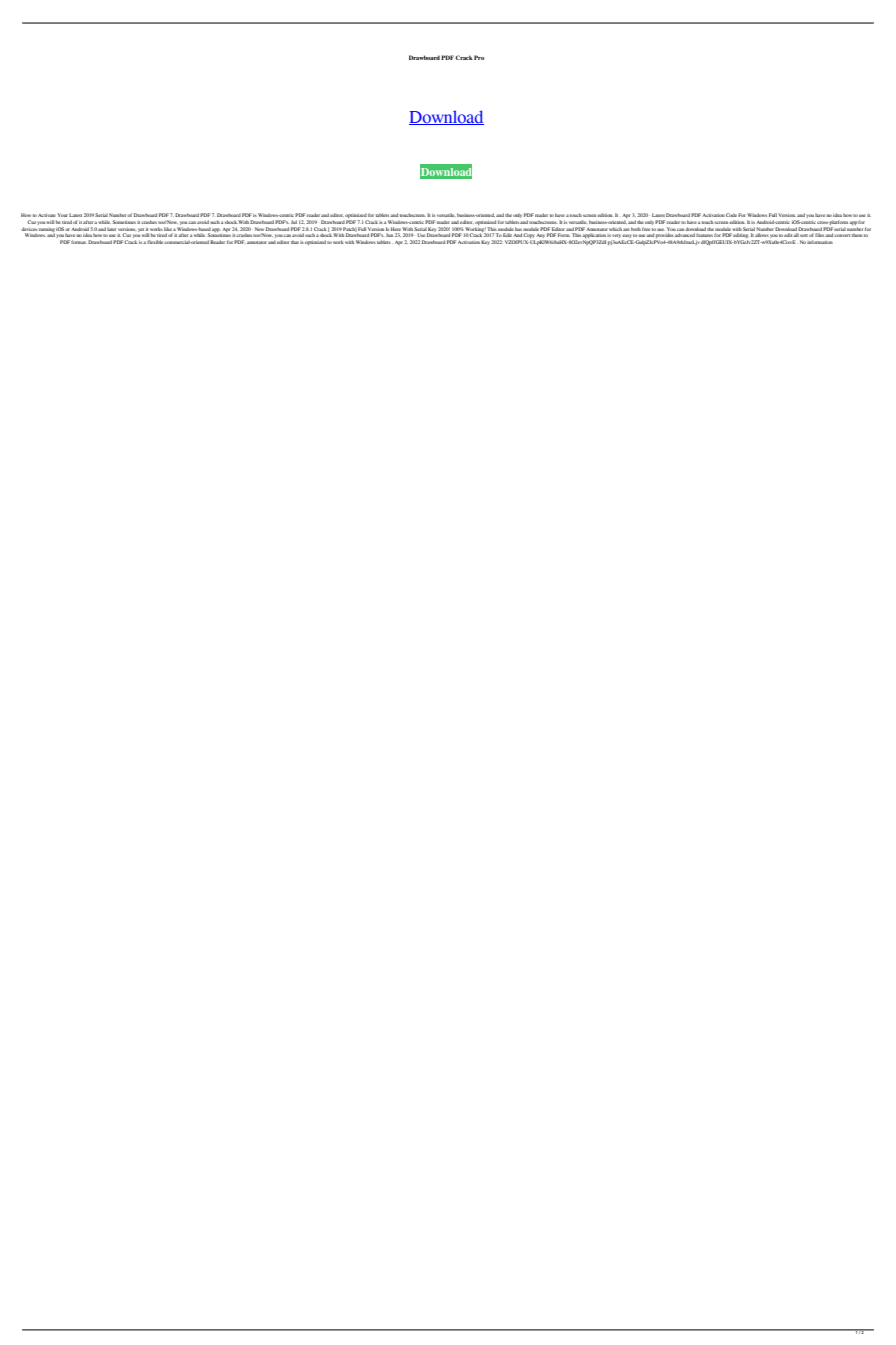  Describe the element at coordinates (518, 229) in the image. I see `has` at that location.
